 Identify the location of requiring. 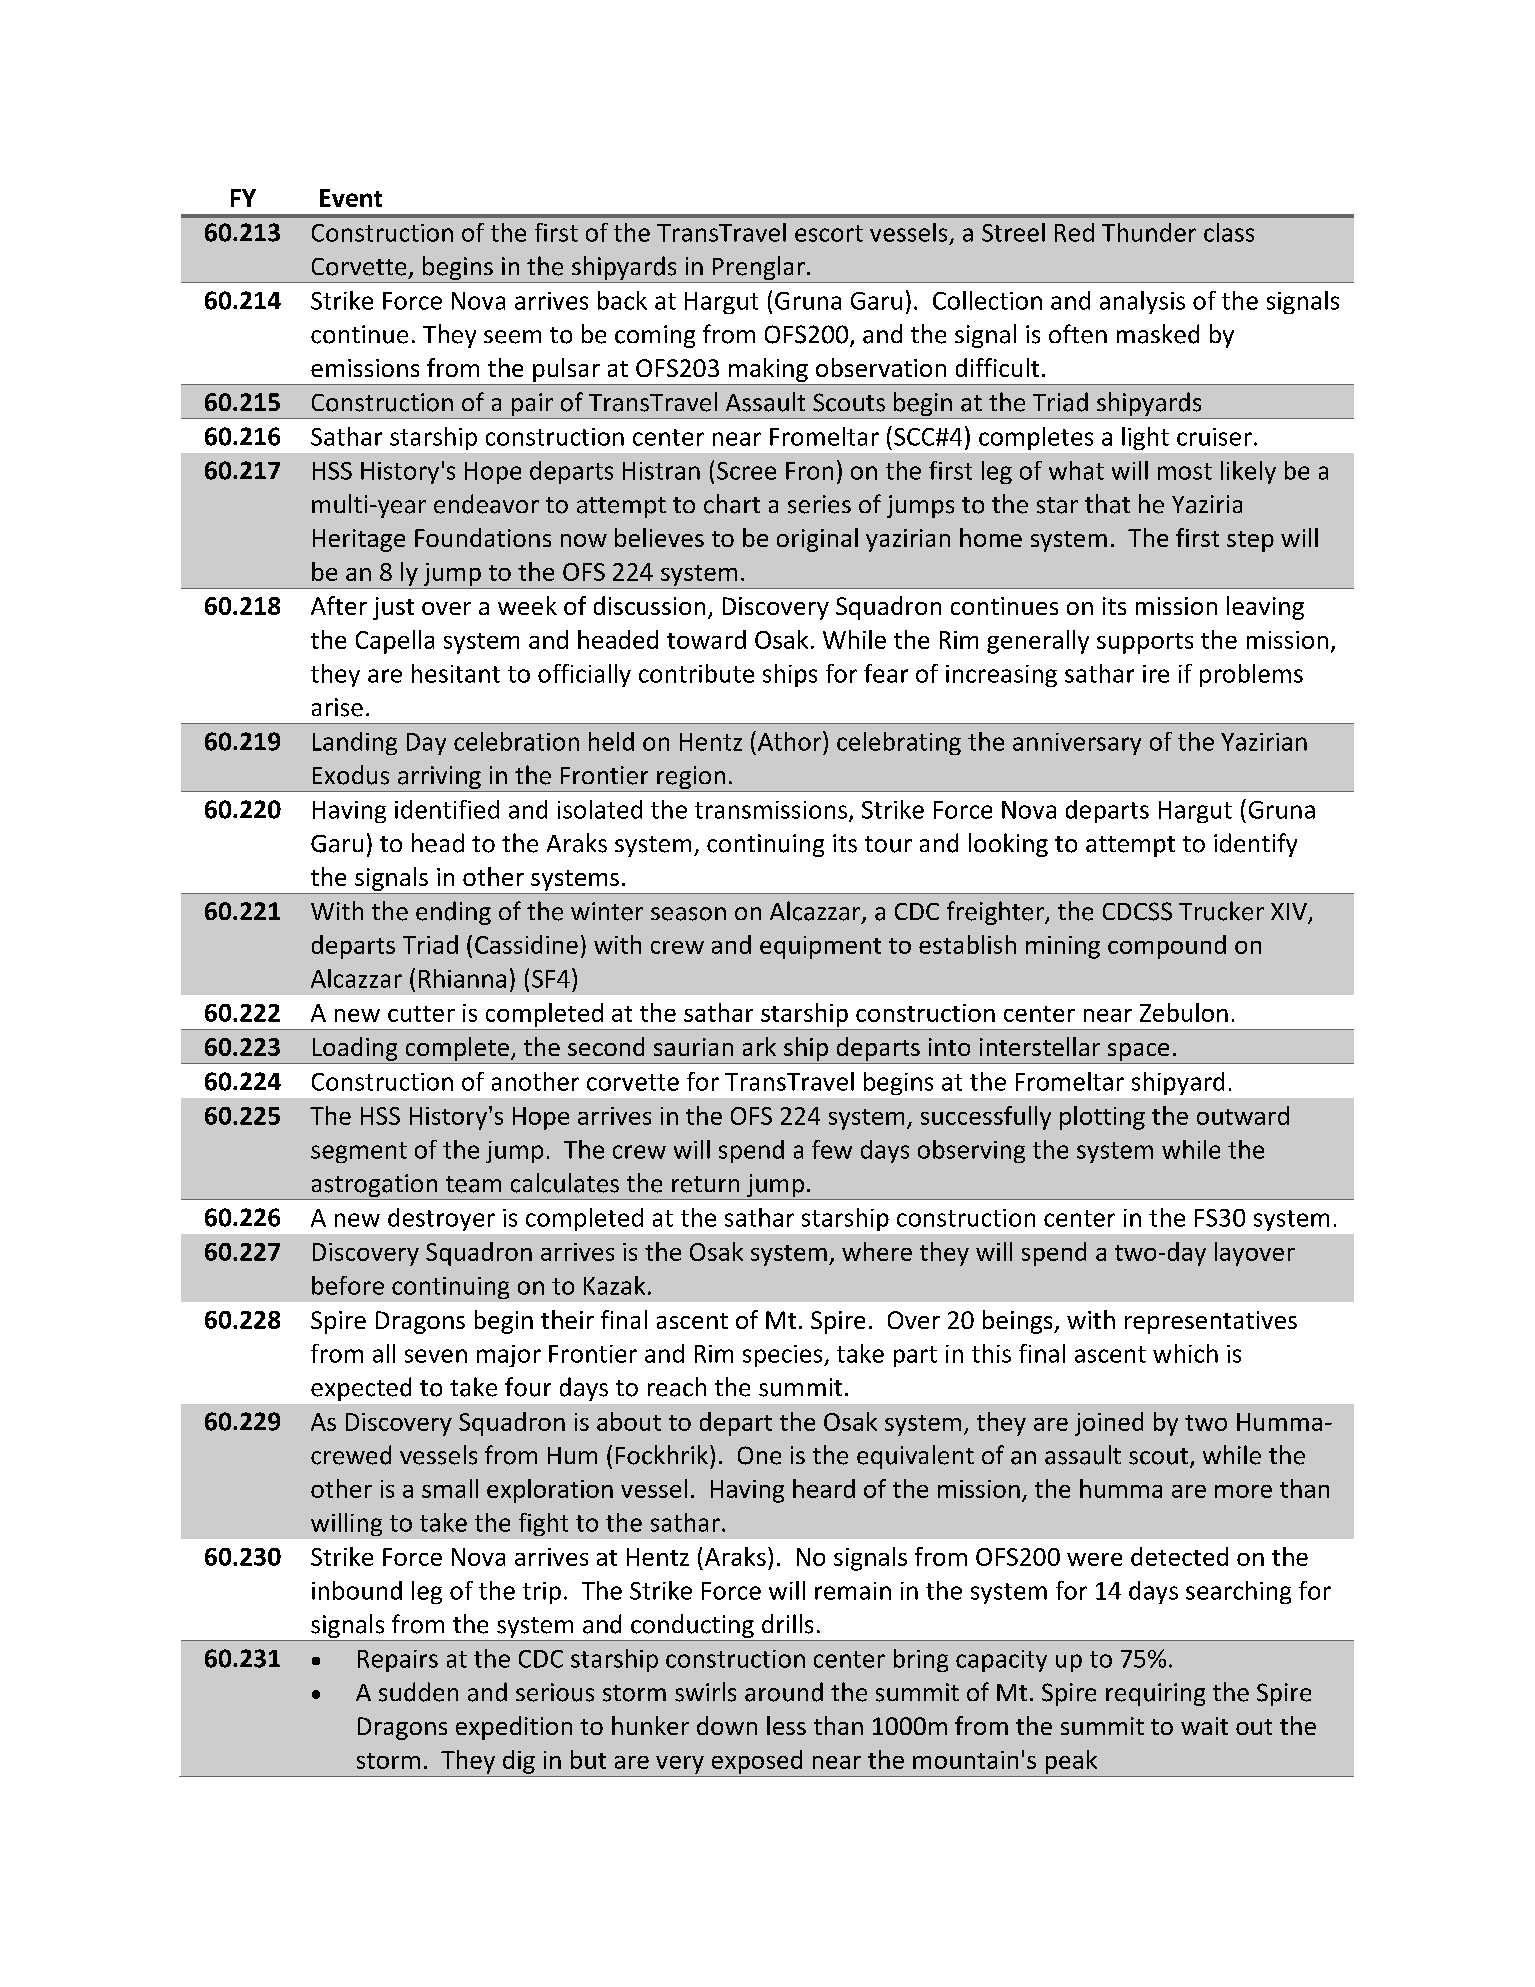
(1155, 1694).
